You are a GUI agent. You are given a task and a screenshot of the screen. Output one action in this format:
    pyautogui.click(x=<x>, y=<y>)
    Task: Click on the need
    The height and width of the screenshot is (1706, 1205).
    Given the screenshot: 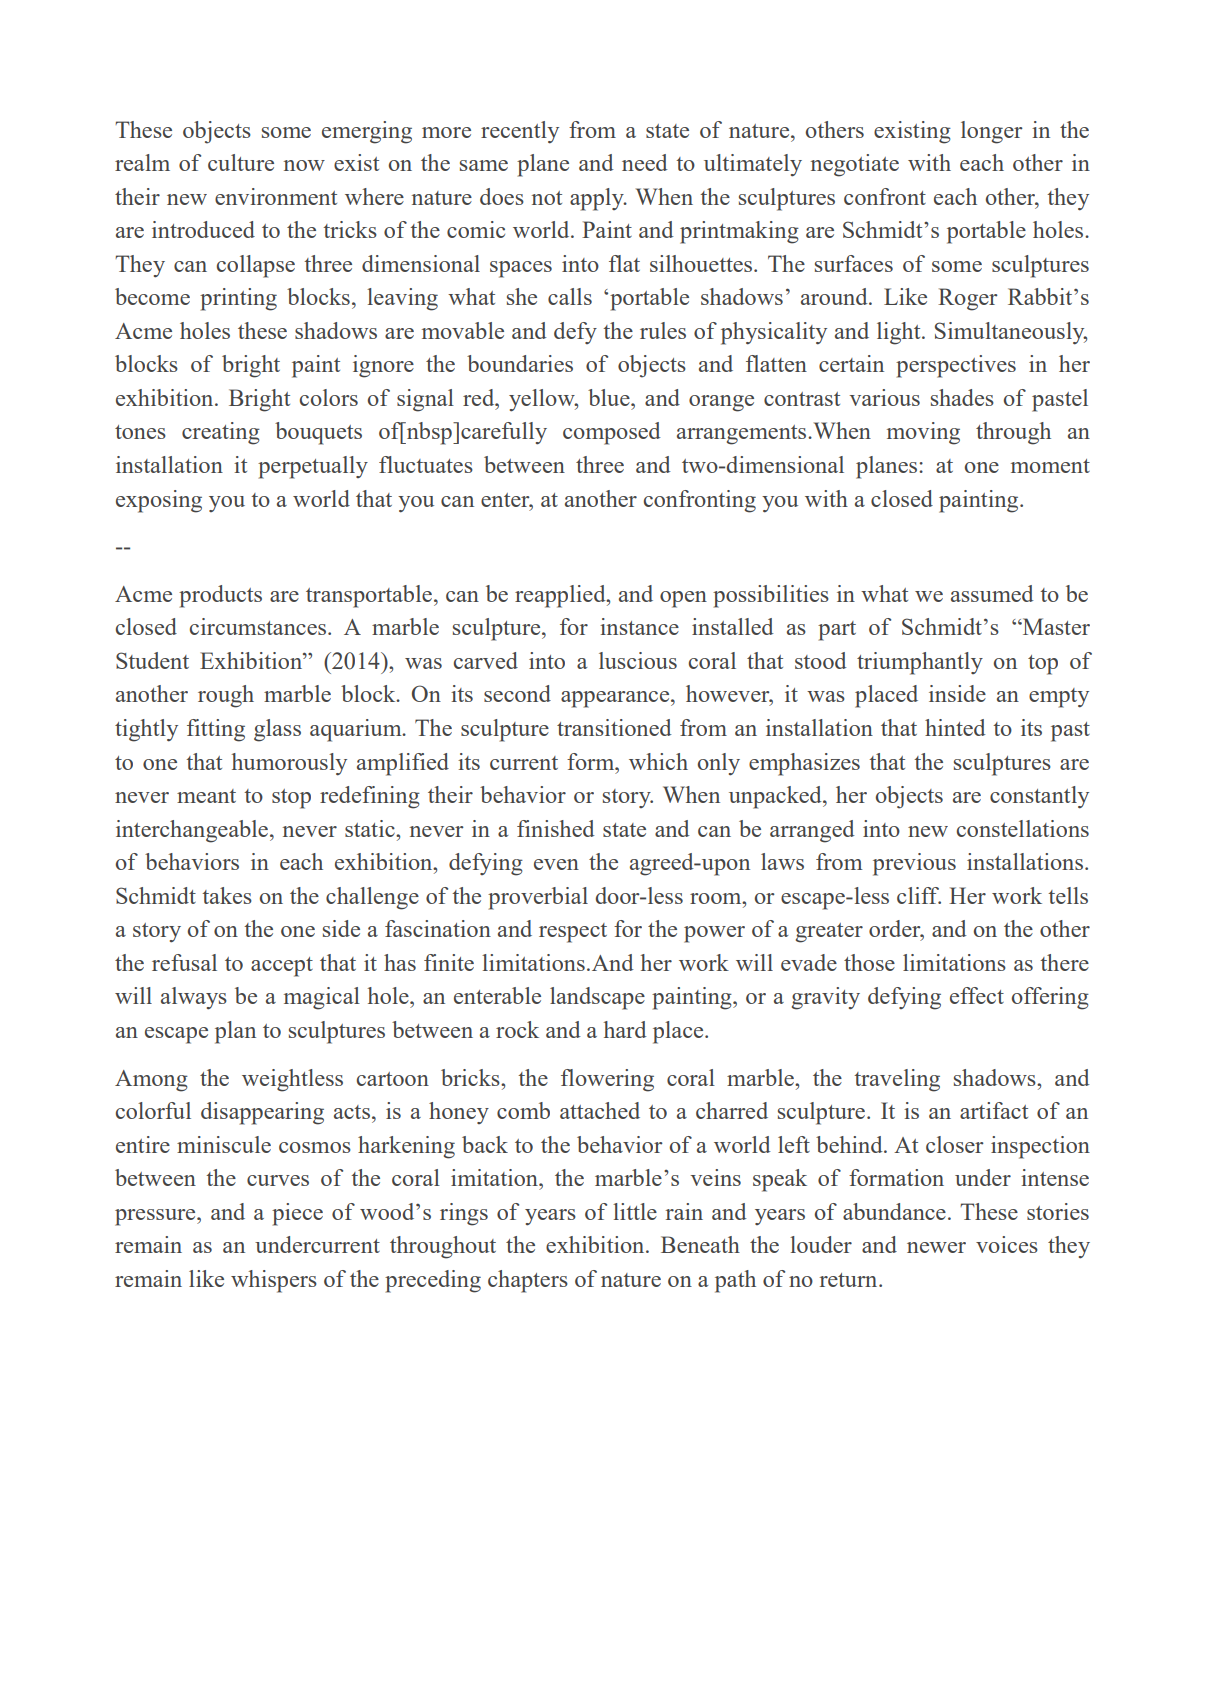 What is the action you would take?
    pyautogui.click(x=645, y=162)
